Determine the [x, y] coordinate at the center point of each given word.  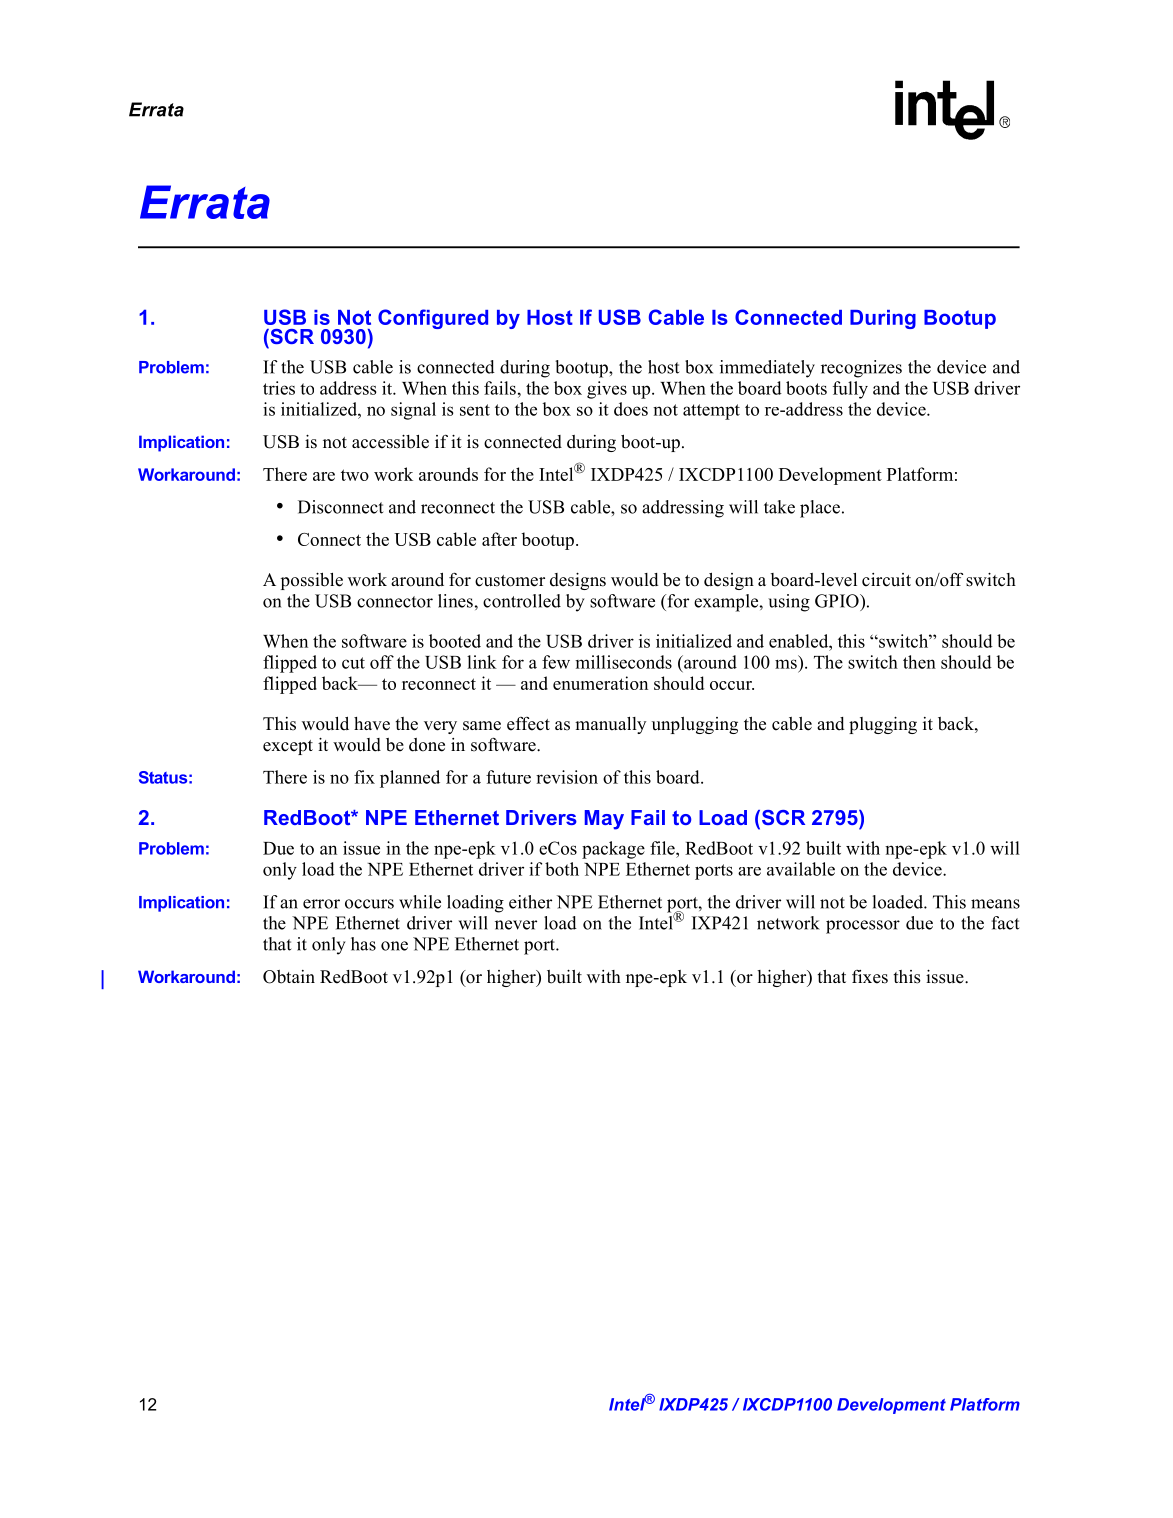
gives [607, 390]
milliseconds [623, 662]
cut [353, 663]
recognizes [861, 369]
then [919, 662]
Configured [433, 319]
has [363, 944]
